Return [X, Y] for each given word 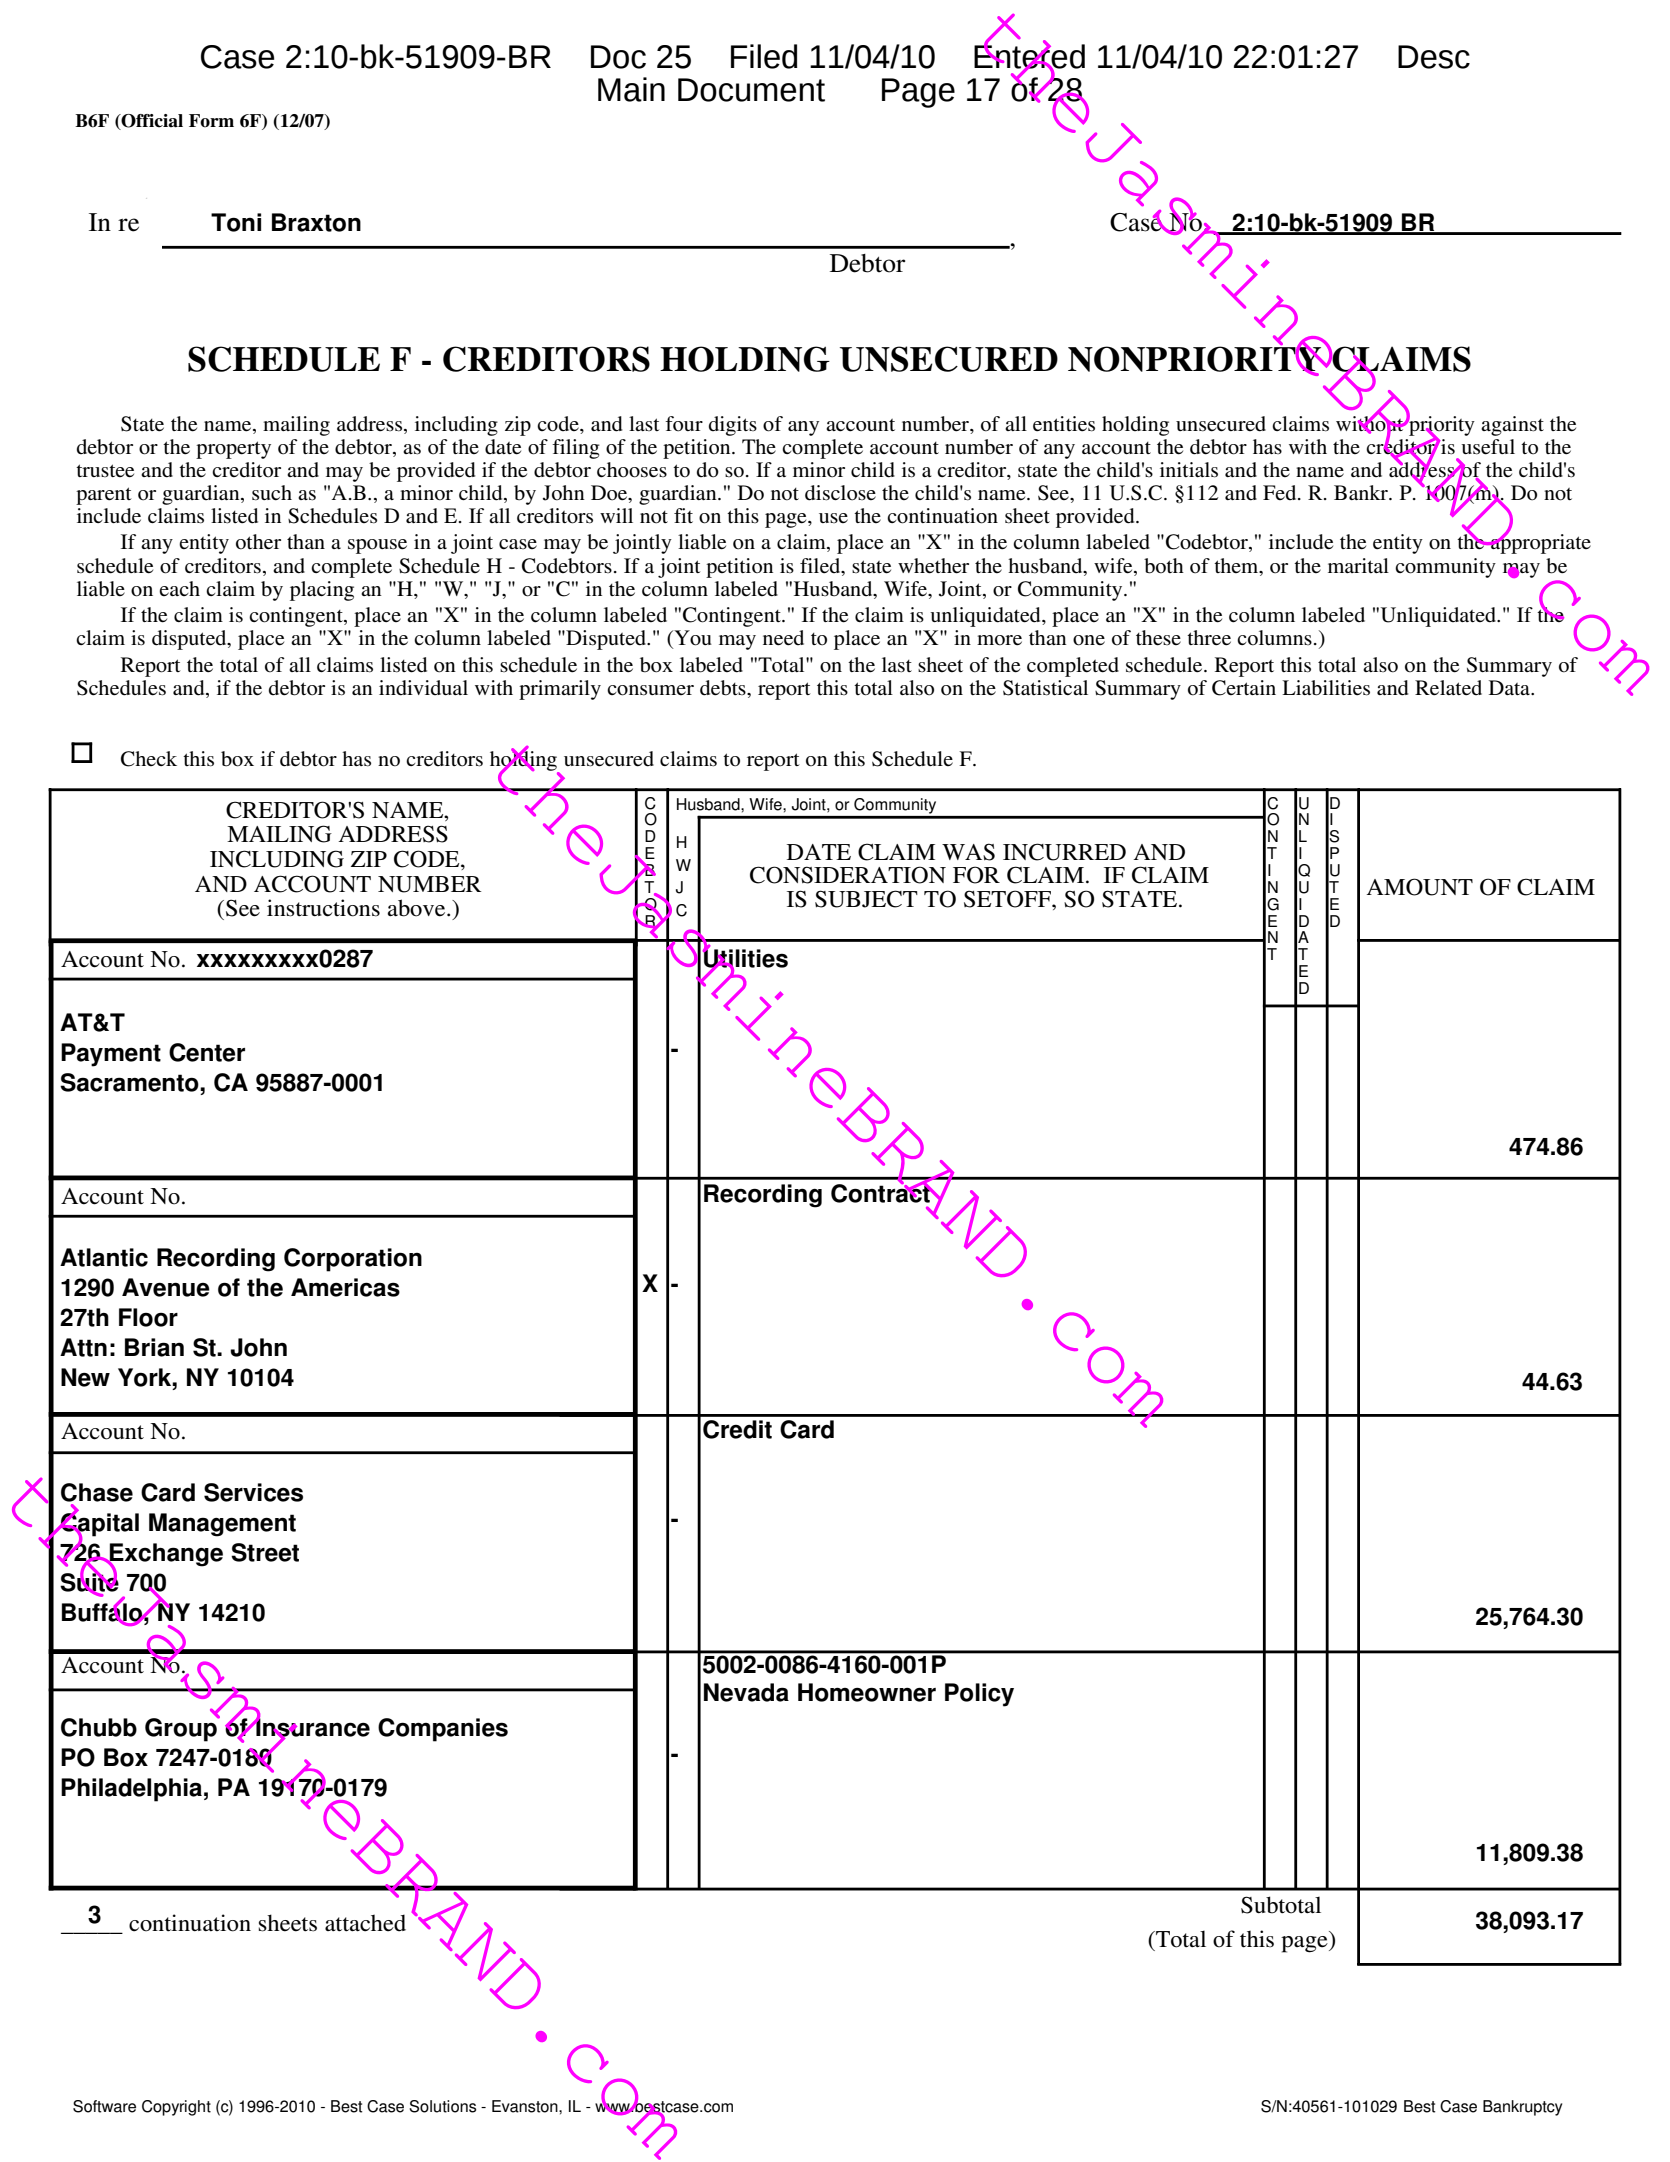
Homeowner [867, 1692]
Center [207, 1052]
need [783, 638]
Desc [1434, 57]
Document [751, 90]
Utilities [745, 958]
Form [211, 121]
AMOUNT [1419, 887]
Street [265, 1552]
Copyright [176, 2108]
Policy [979, 1695]
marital [1358, 565]
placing [322, 591]
